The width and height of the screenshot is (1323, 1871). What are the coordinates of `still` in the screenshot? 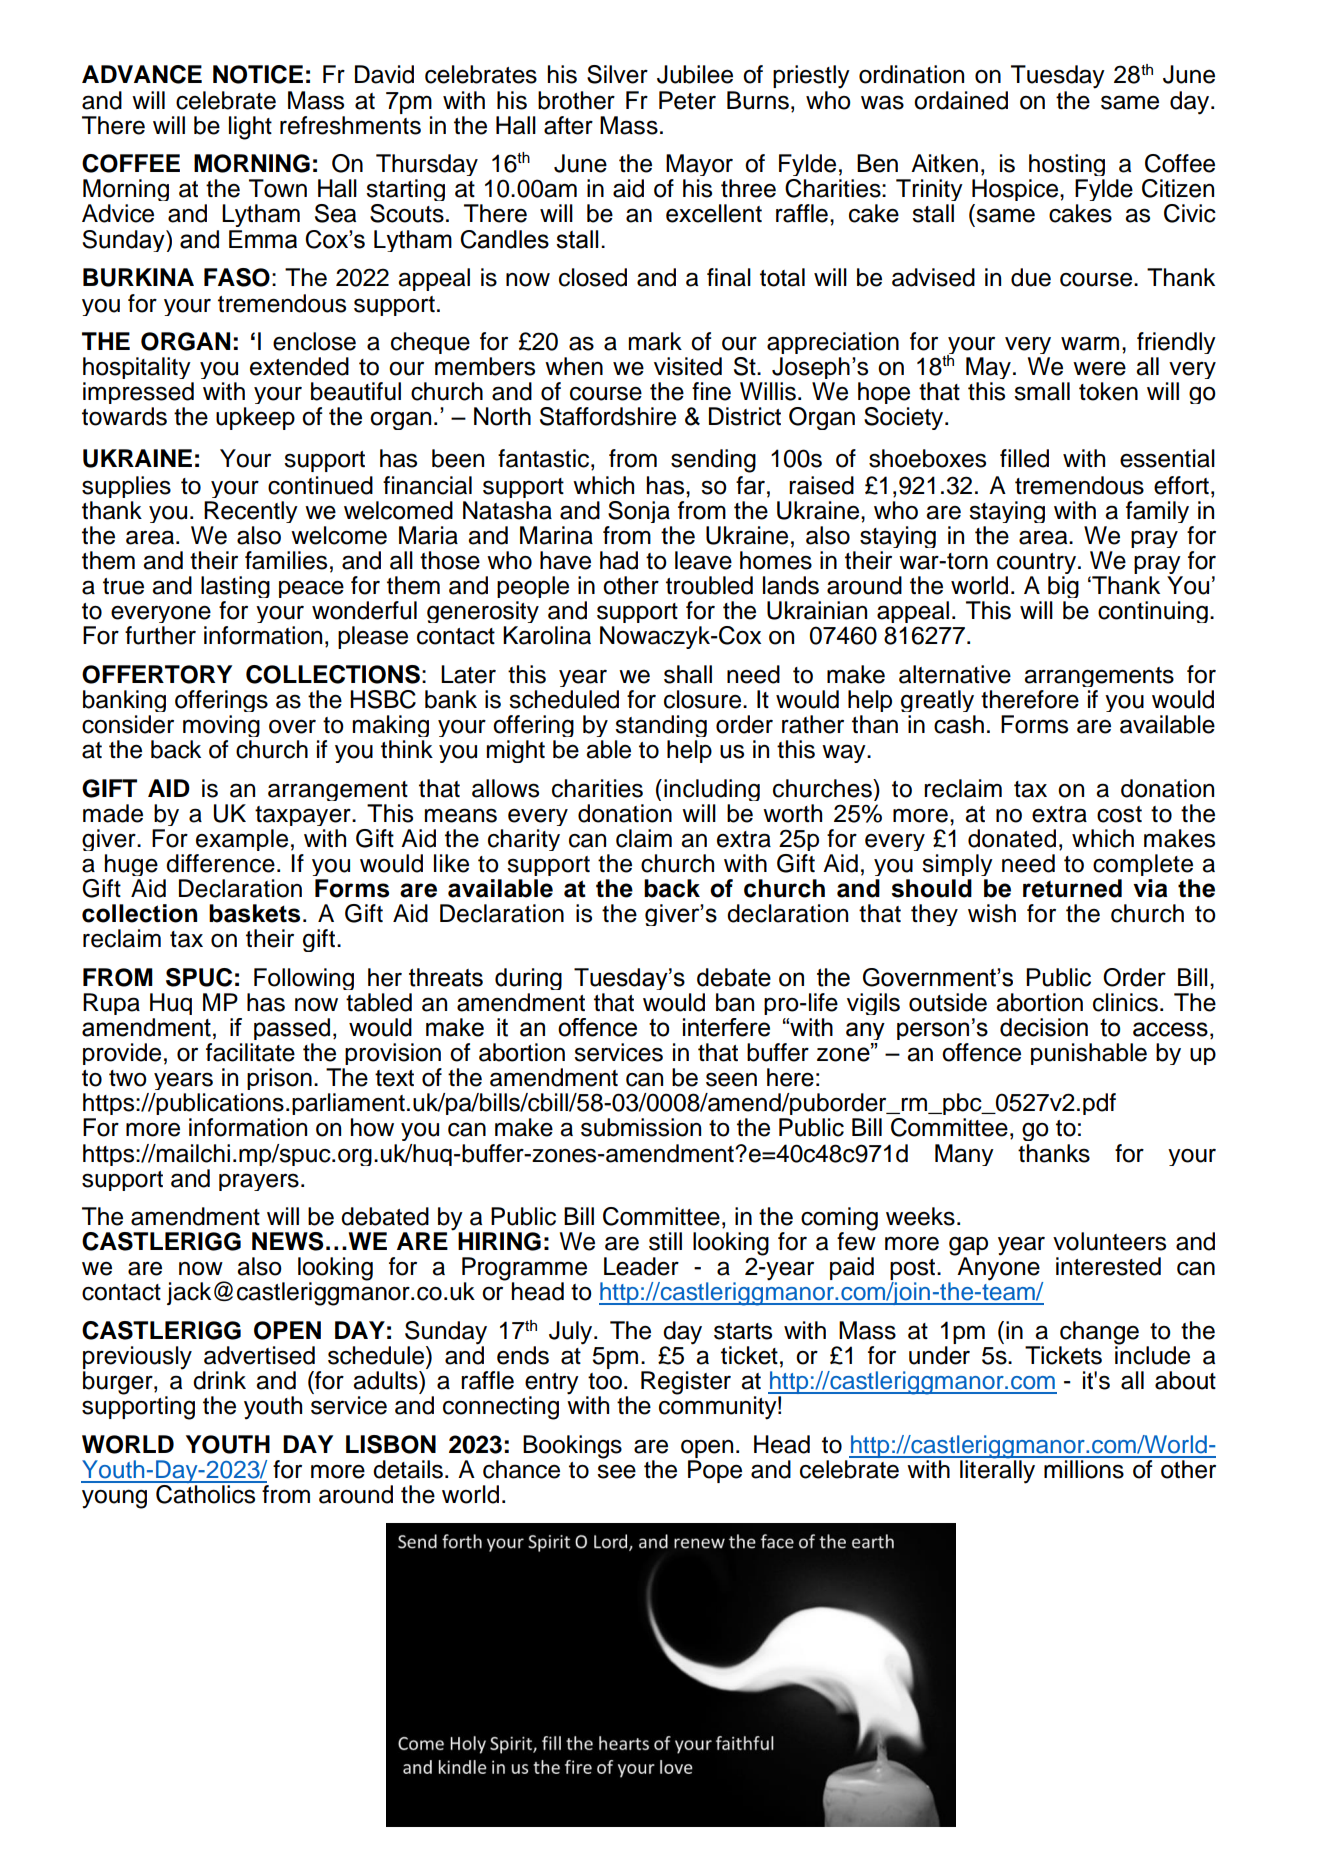 It's located at (665, 1241).
